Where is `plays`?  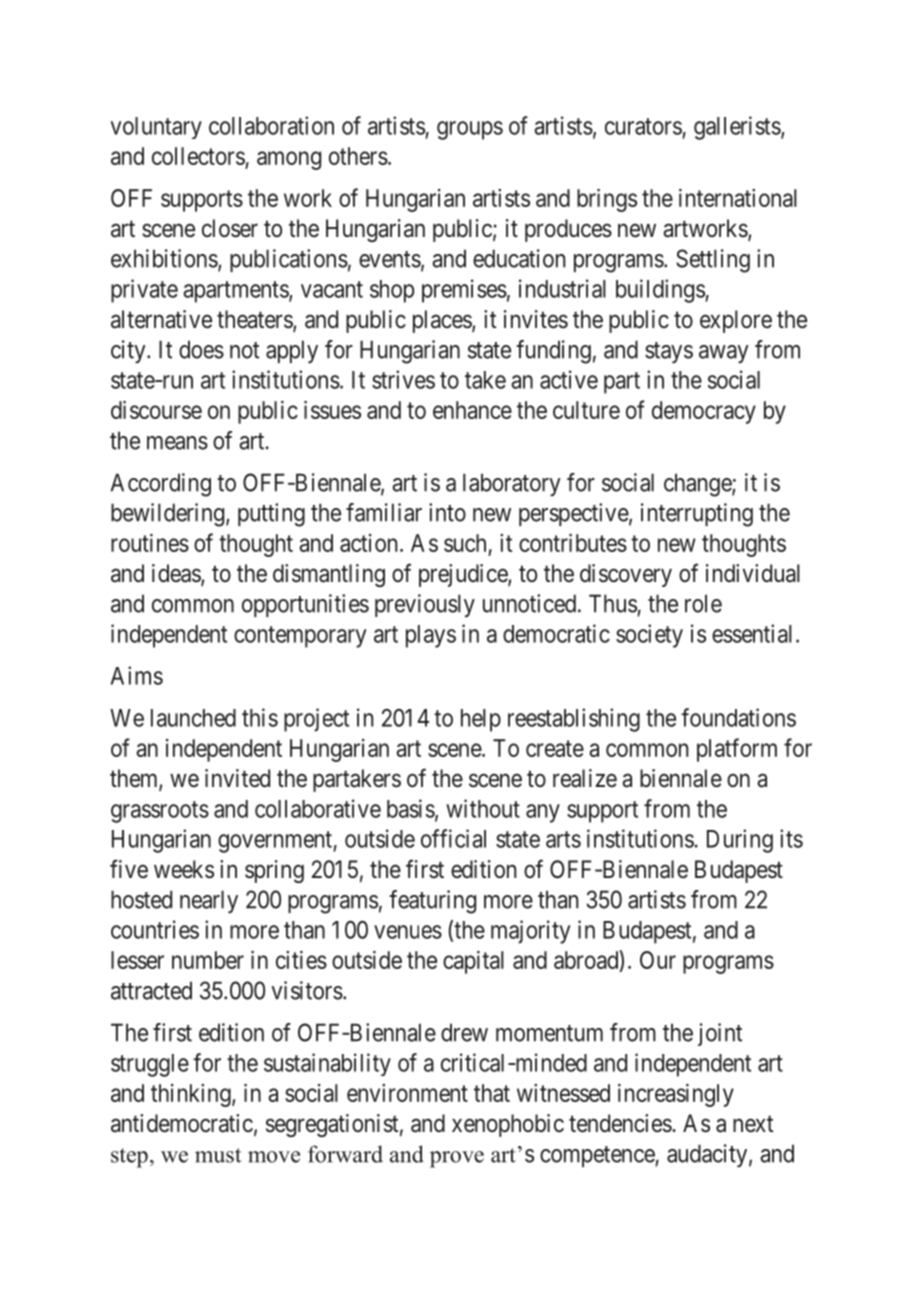
plays is located at coordinates (431, 636).
